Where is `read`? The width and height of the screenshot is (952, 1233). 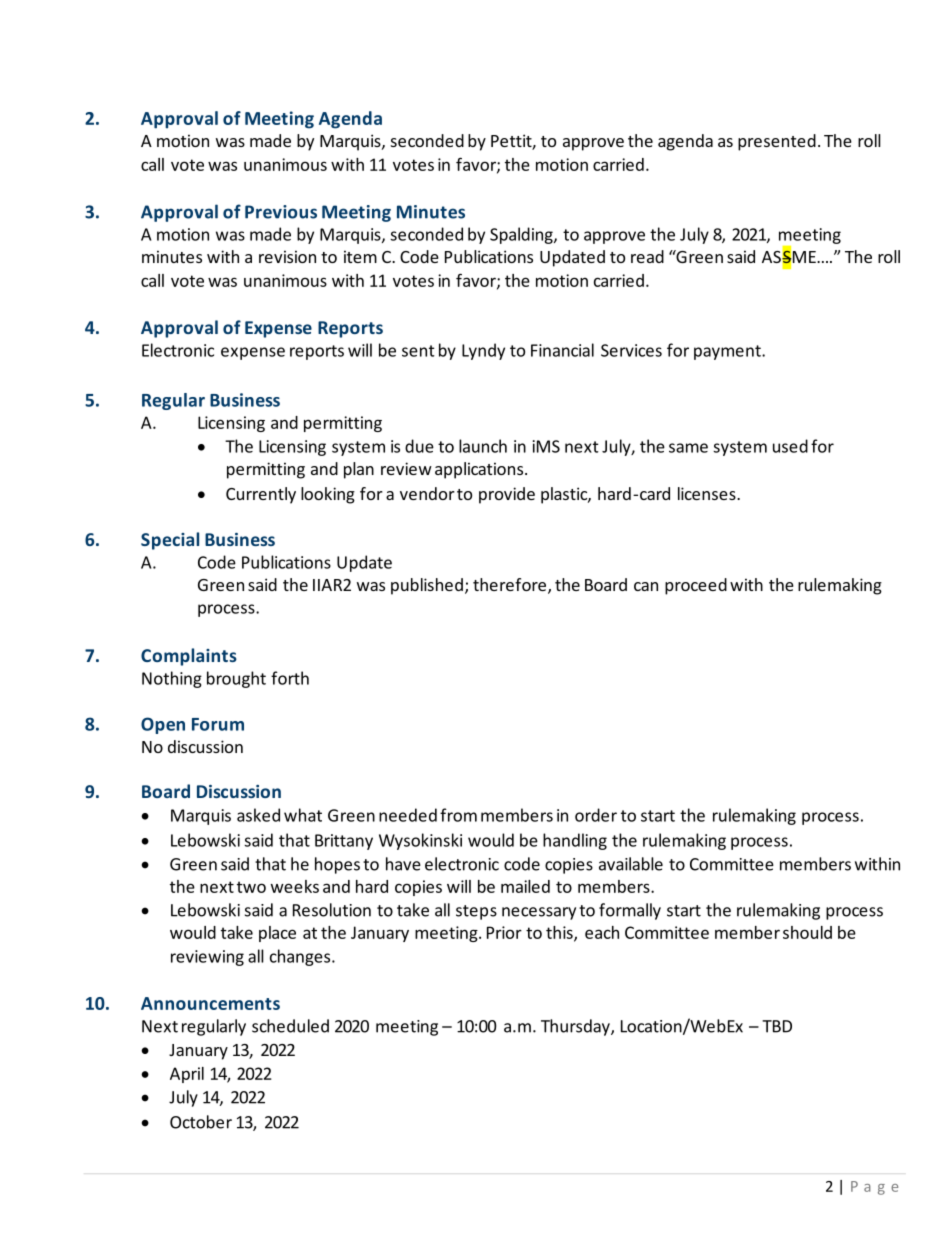
read is located at coordinates (647, 256).
